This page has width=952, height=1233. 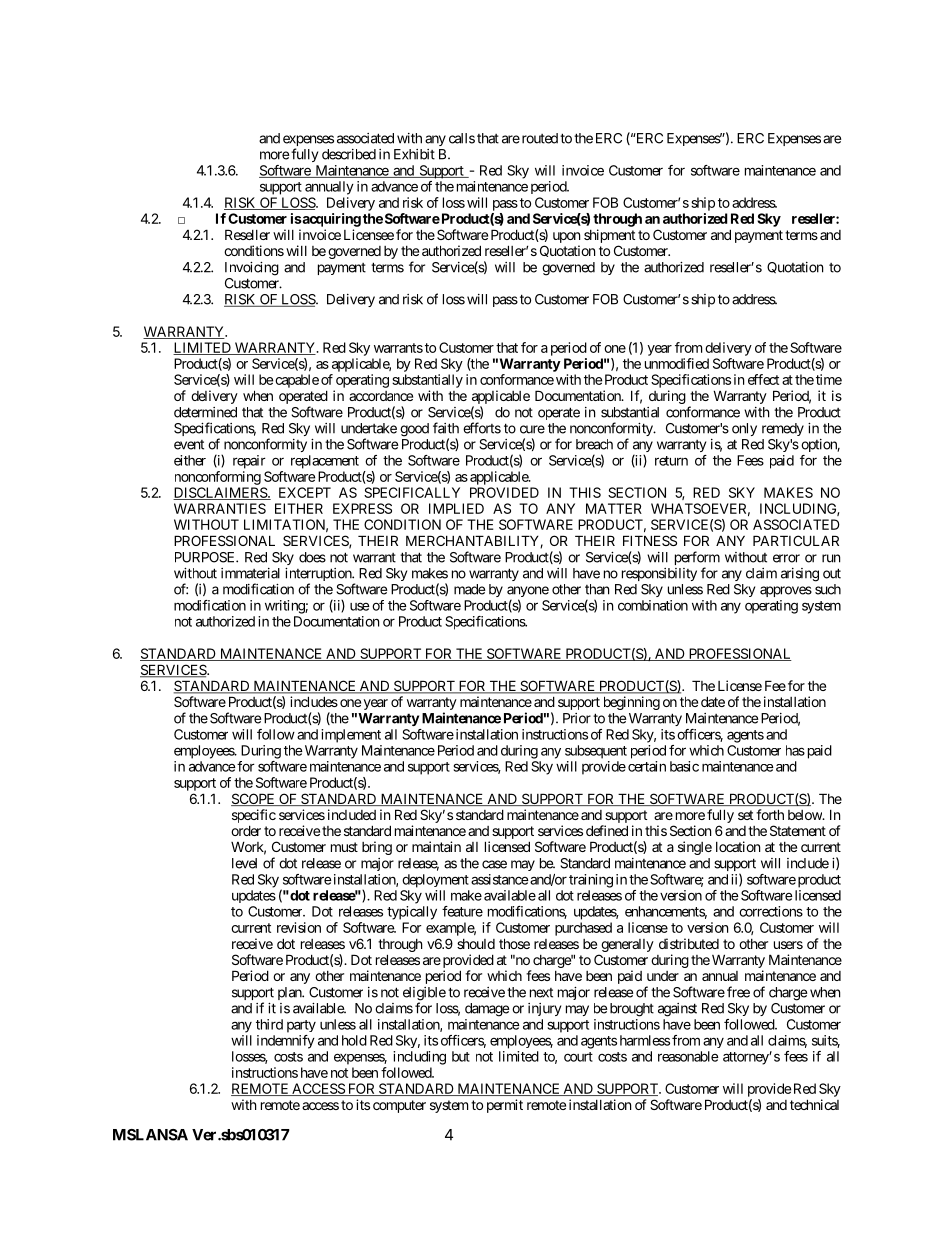 What do you see at coordinates (566, 237) in the page?
I see `upon` at bounding box center [566, 237].
